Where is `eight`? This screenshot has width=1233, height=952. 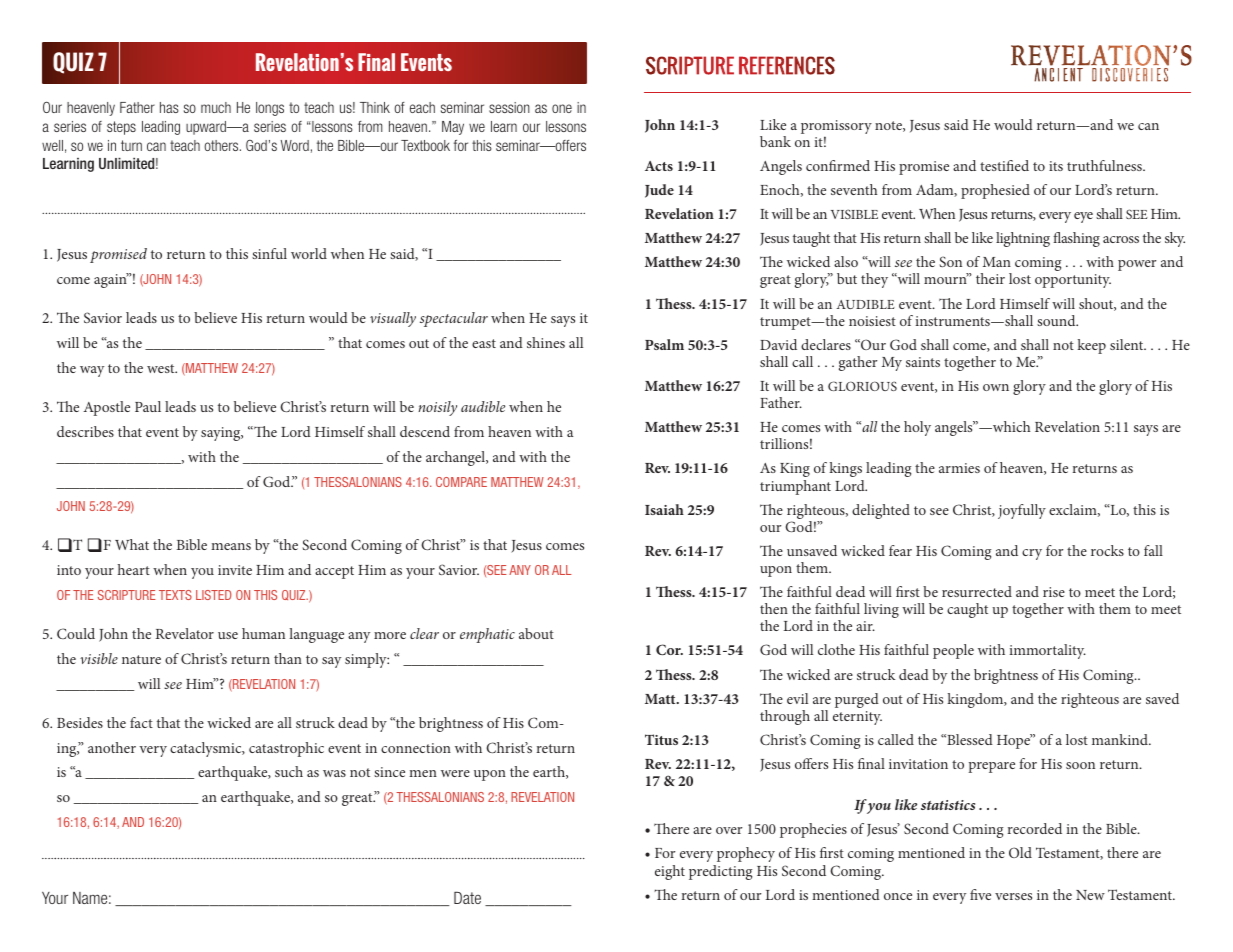 eight is located at coordinates (670, 872).
